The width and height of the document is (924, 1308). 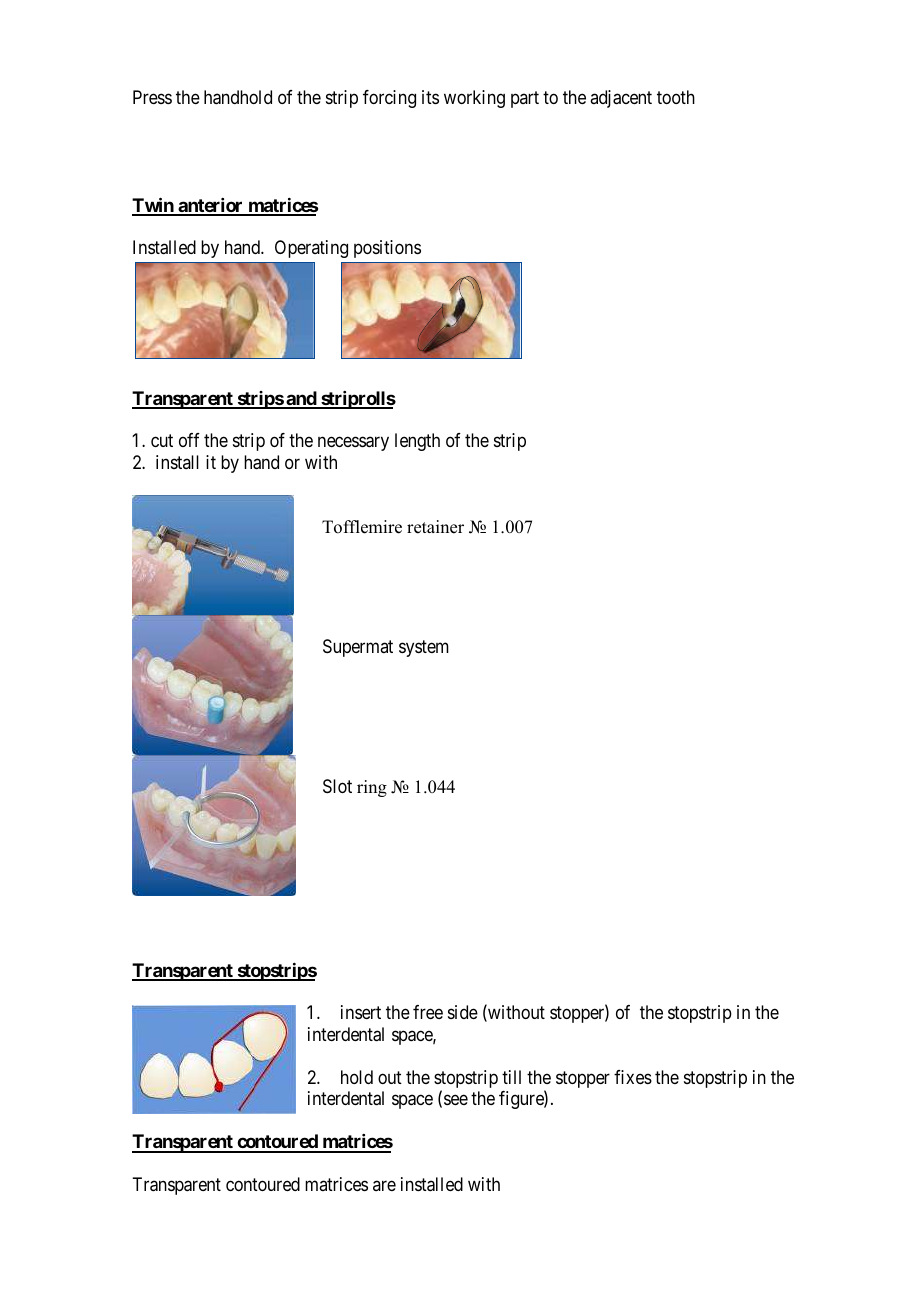 What do you see at coordinates (456, 1100) in the document?
I see `see` at bounding box center [456, 1100].
